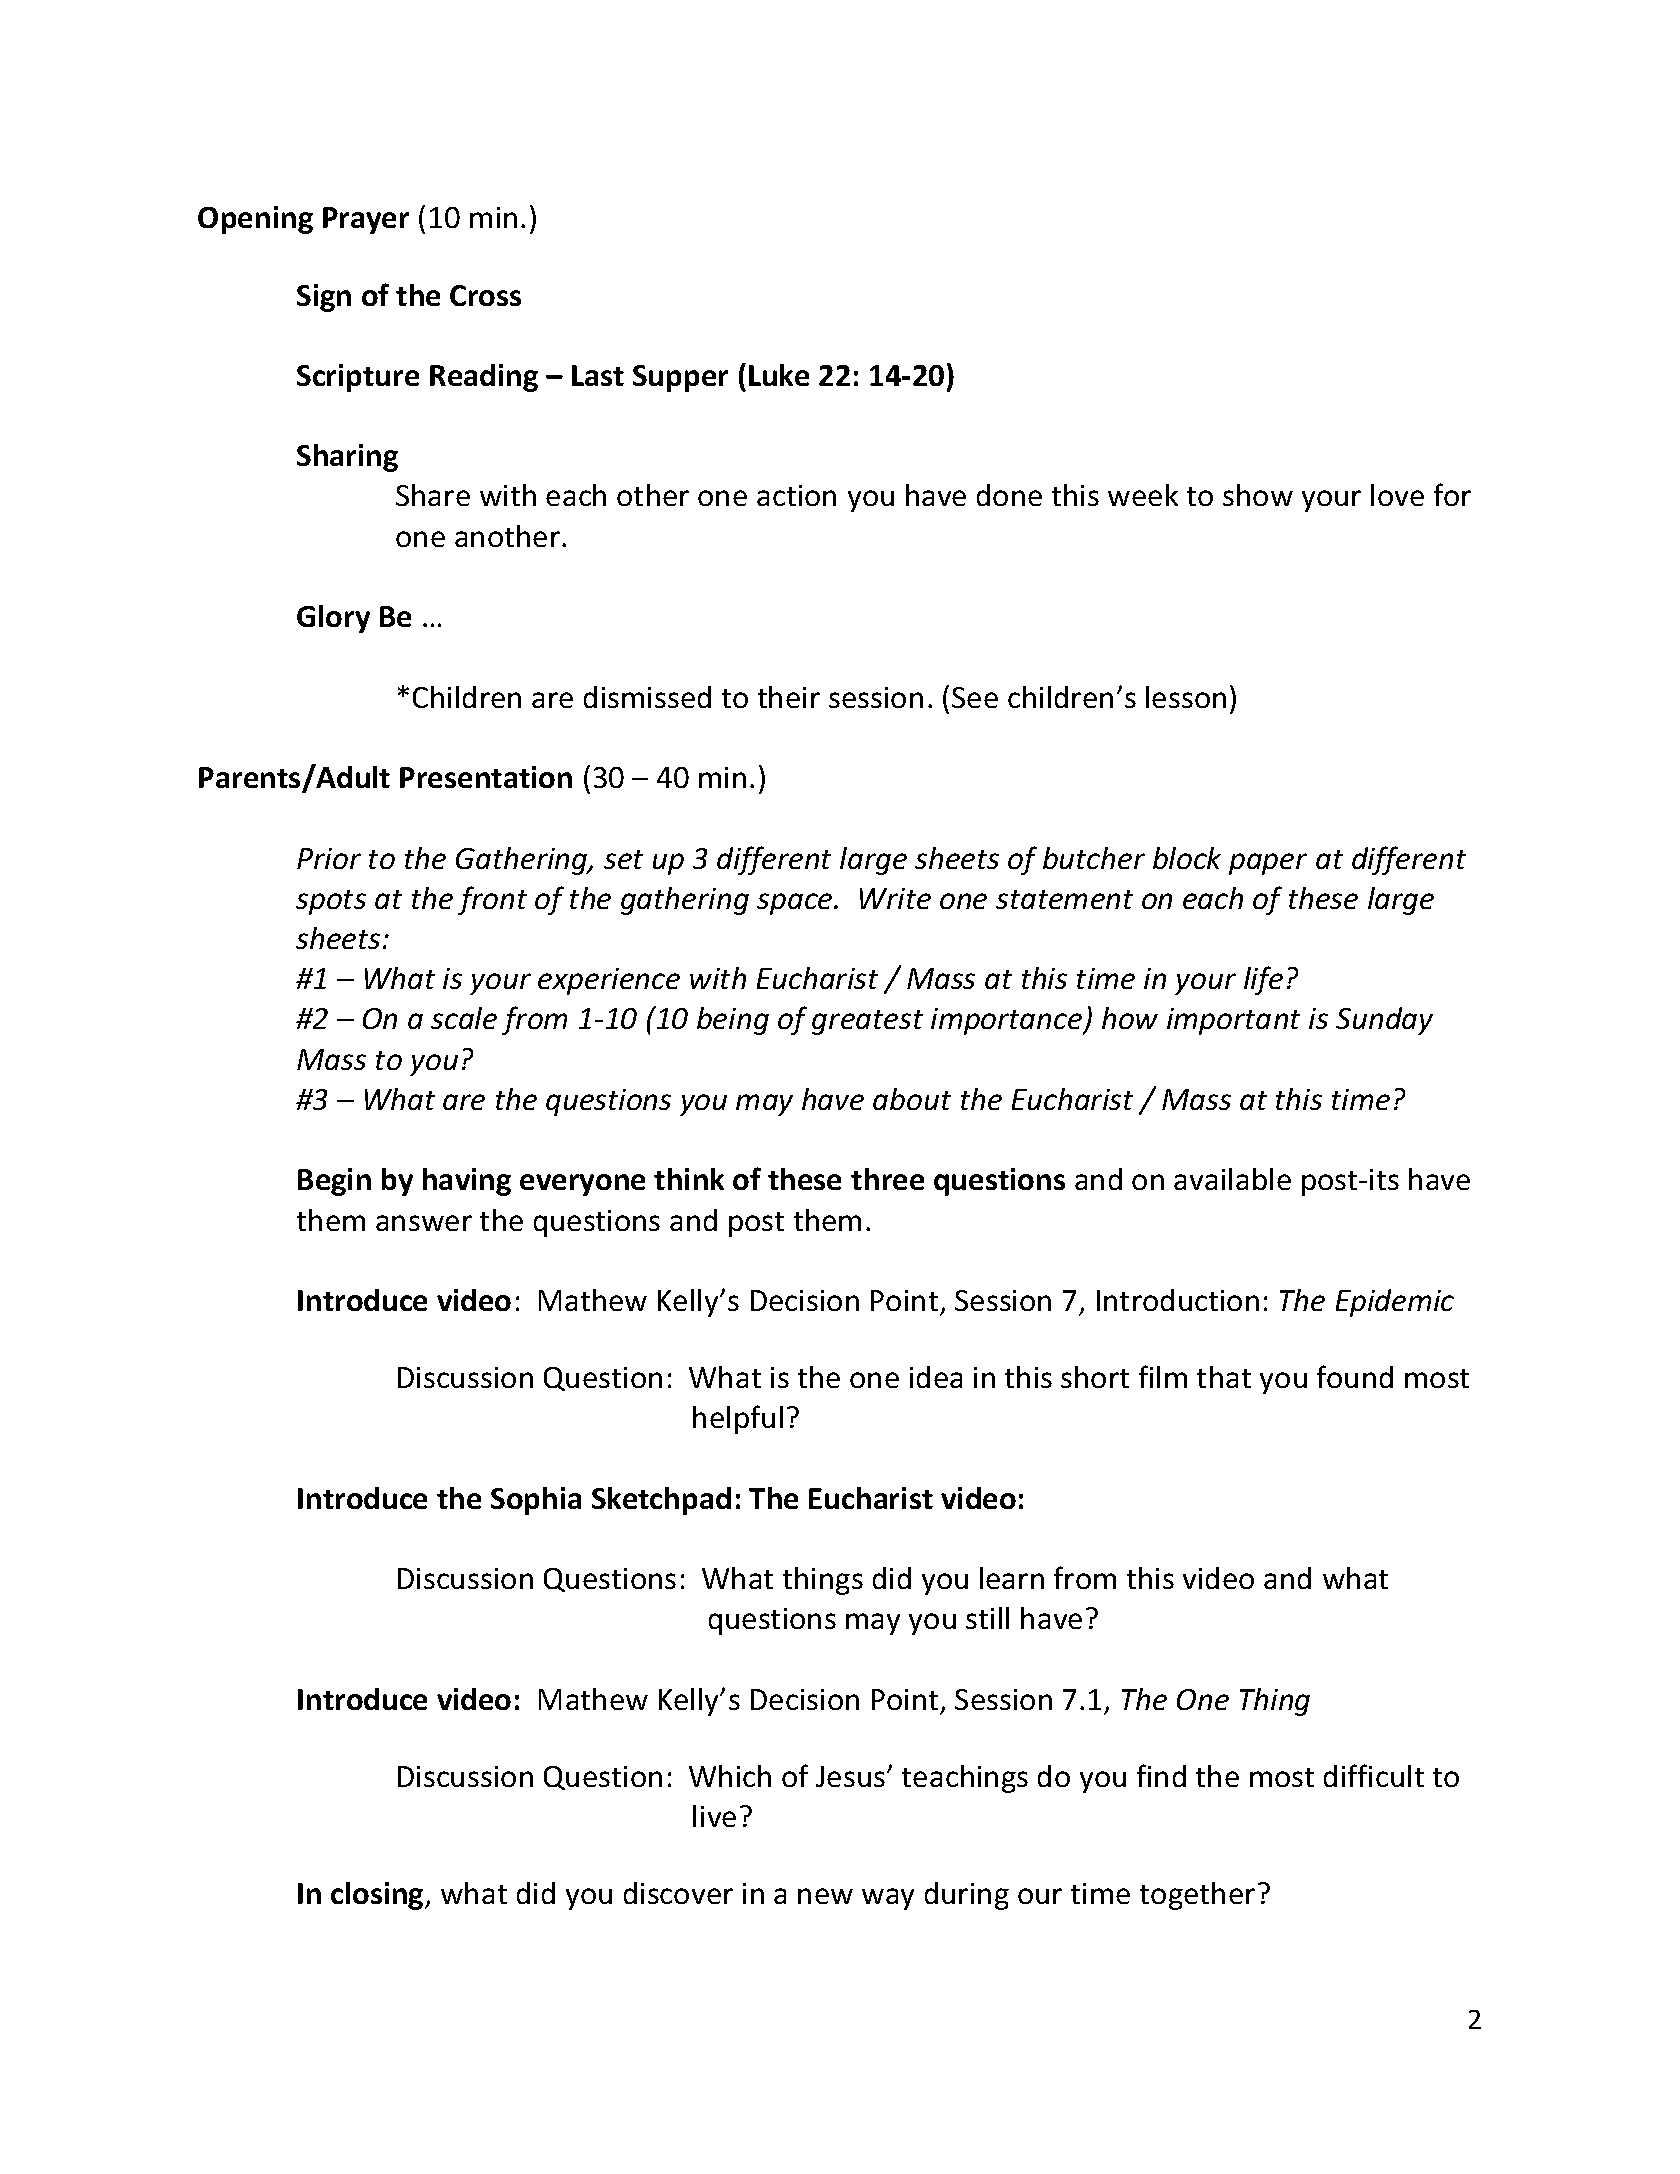  What do you see at coordinates (867, 1022) in the image?
I see `greatest` at bounding box center [867, 1022].
